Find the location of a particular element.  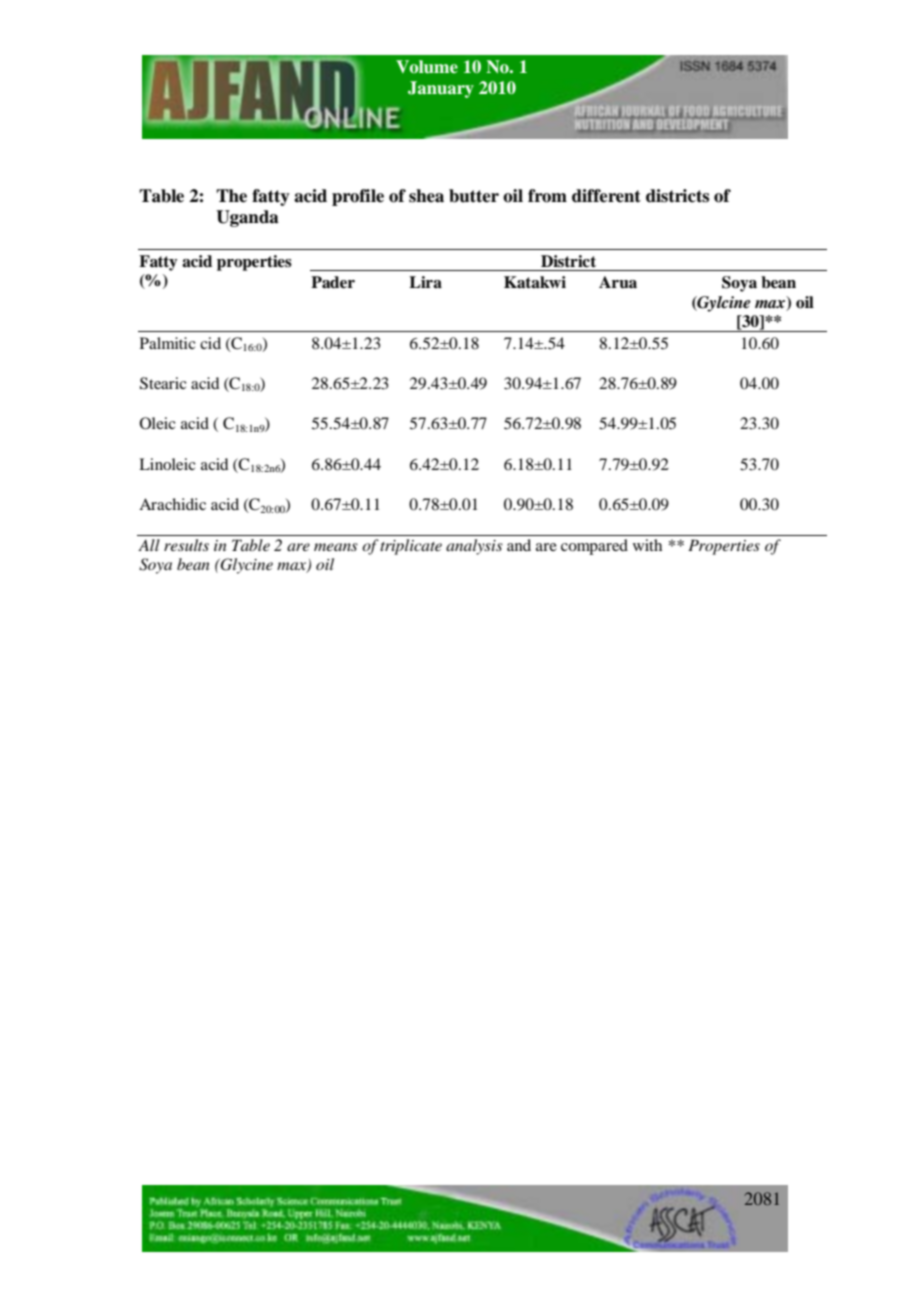

Stearic is located at coordinates (163, 383).
